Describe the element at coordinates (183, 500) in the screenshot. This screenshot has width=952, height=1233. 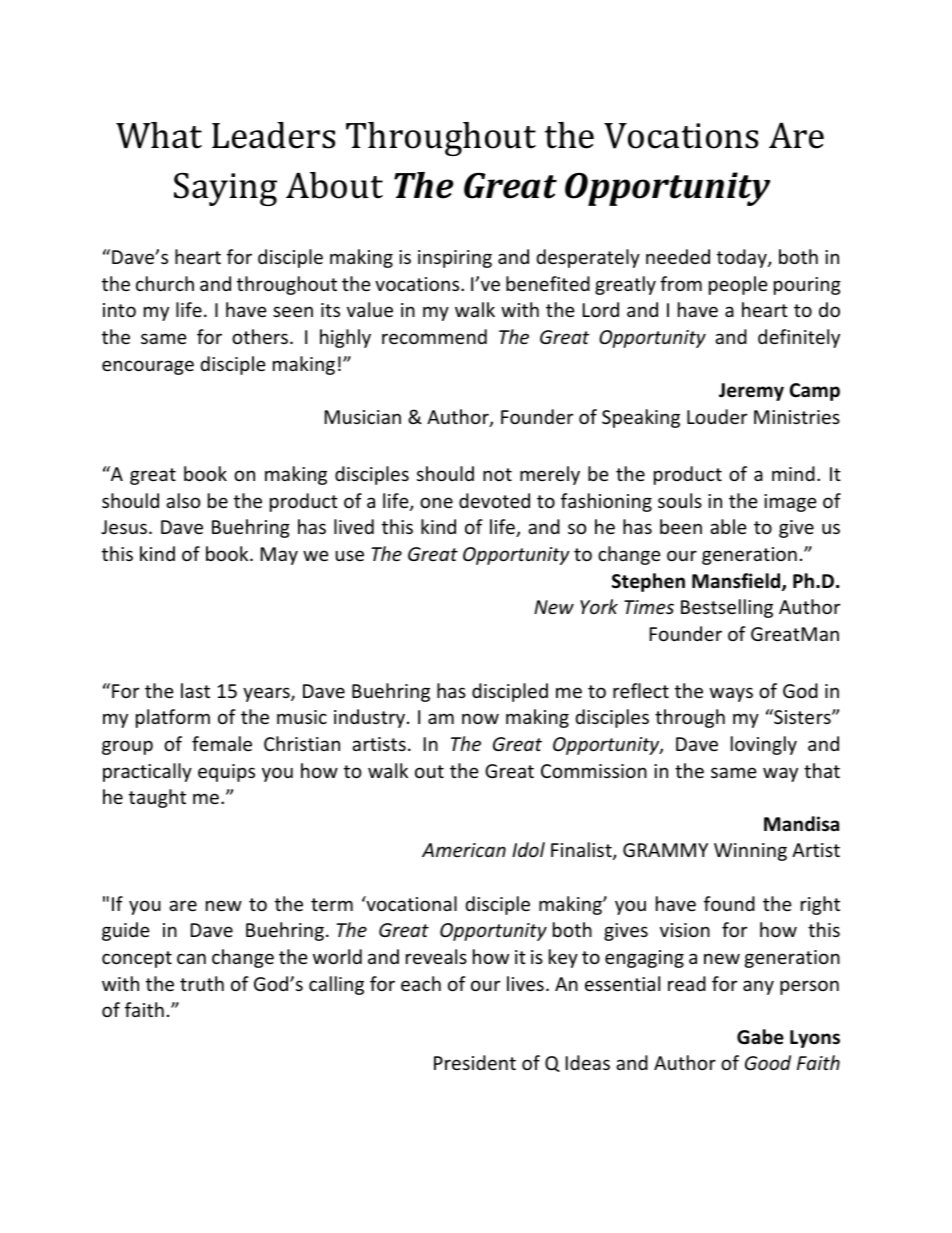
I see `also` at that location.
